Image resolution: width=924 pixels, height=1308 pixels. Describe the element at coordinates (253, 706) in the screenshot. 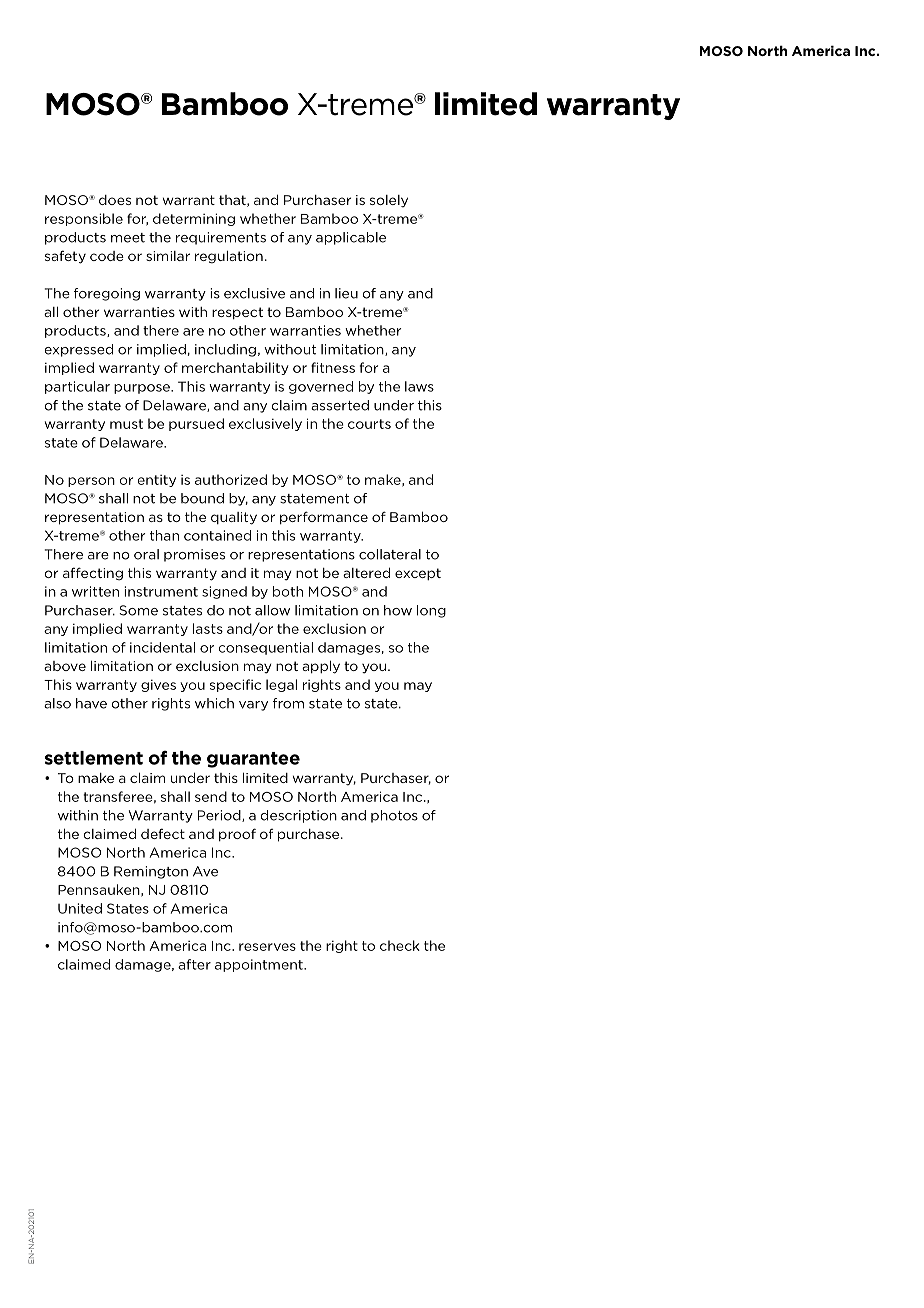

I see `vary` at that location.
